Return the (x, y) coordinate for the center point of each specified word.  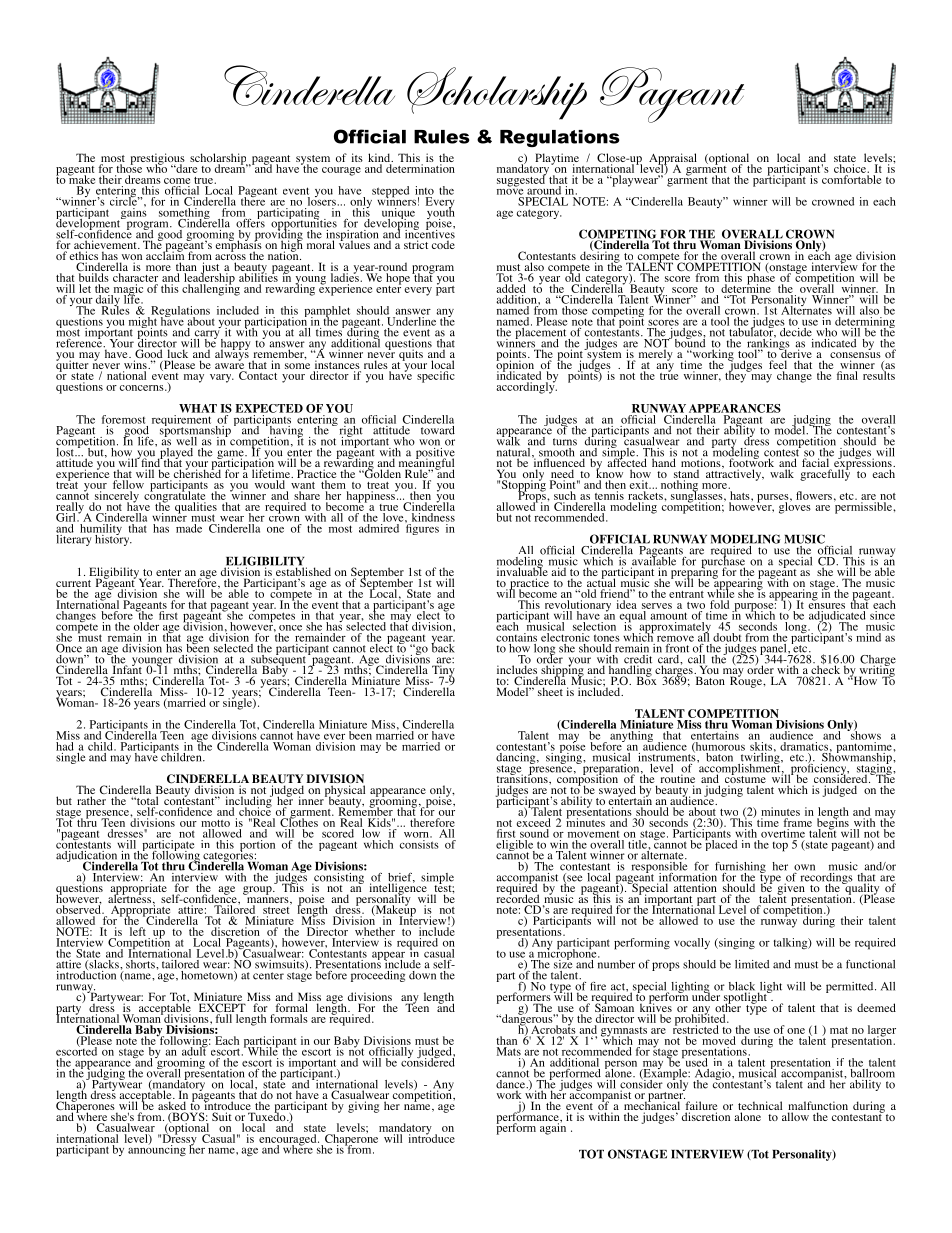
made (189, 527)
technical (760, 1107)
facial (817, 463)
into (424, 190)
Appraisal (673, 160)
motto (215, 823)
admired (380, 527)
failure (701, 1107)
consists (419, 844)
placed (720, 844)
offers (251, 222)
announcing (157, 1149)
